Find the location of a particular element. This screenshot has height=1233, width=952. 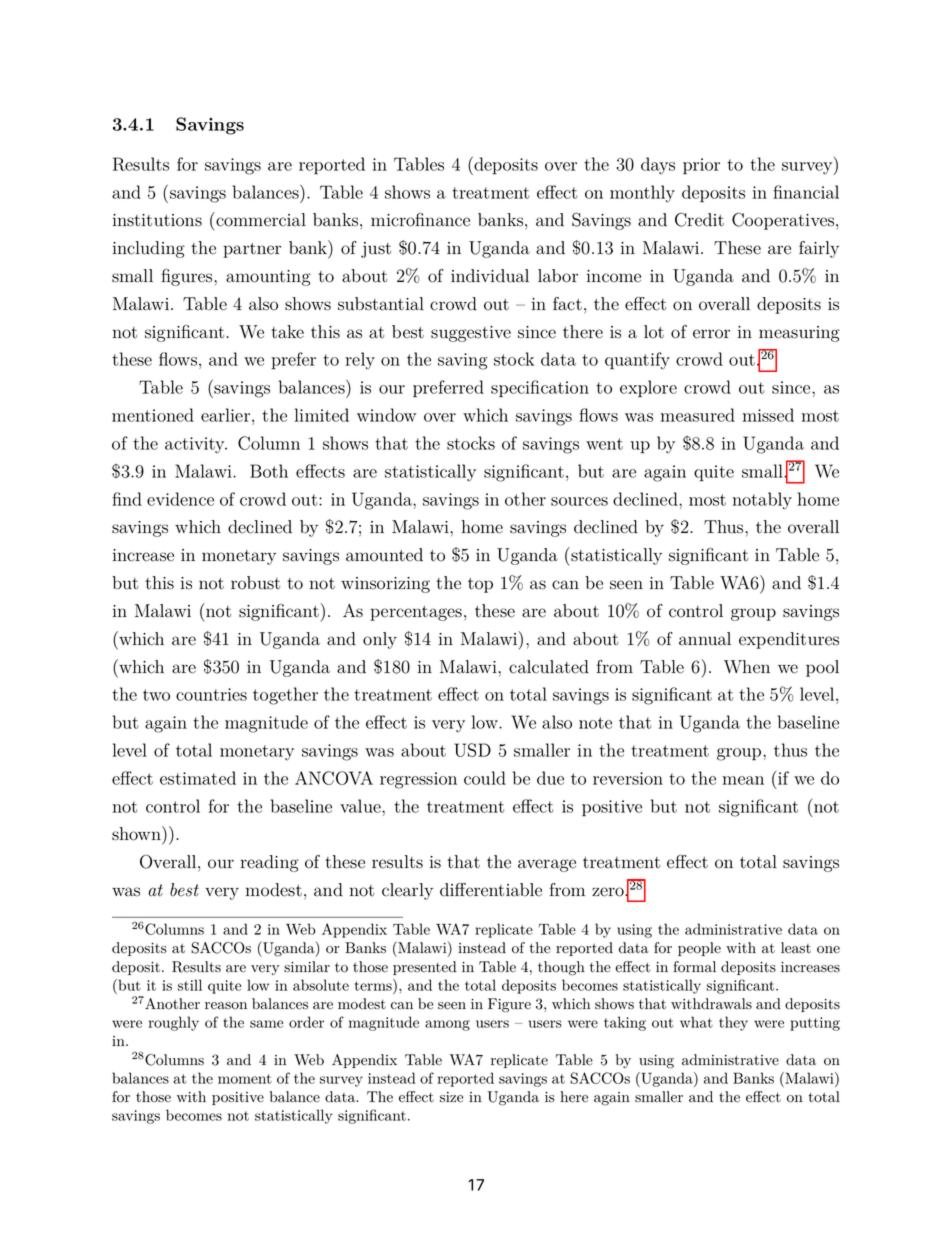

commercial is located at coordinates (260, 219).
